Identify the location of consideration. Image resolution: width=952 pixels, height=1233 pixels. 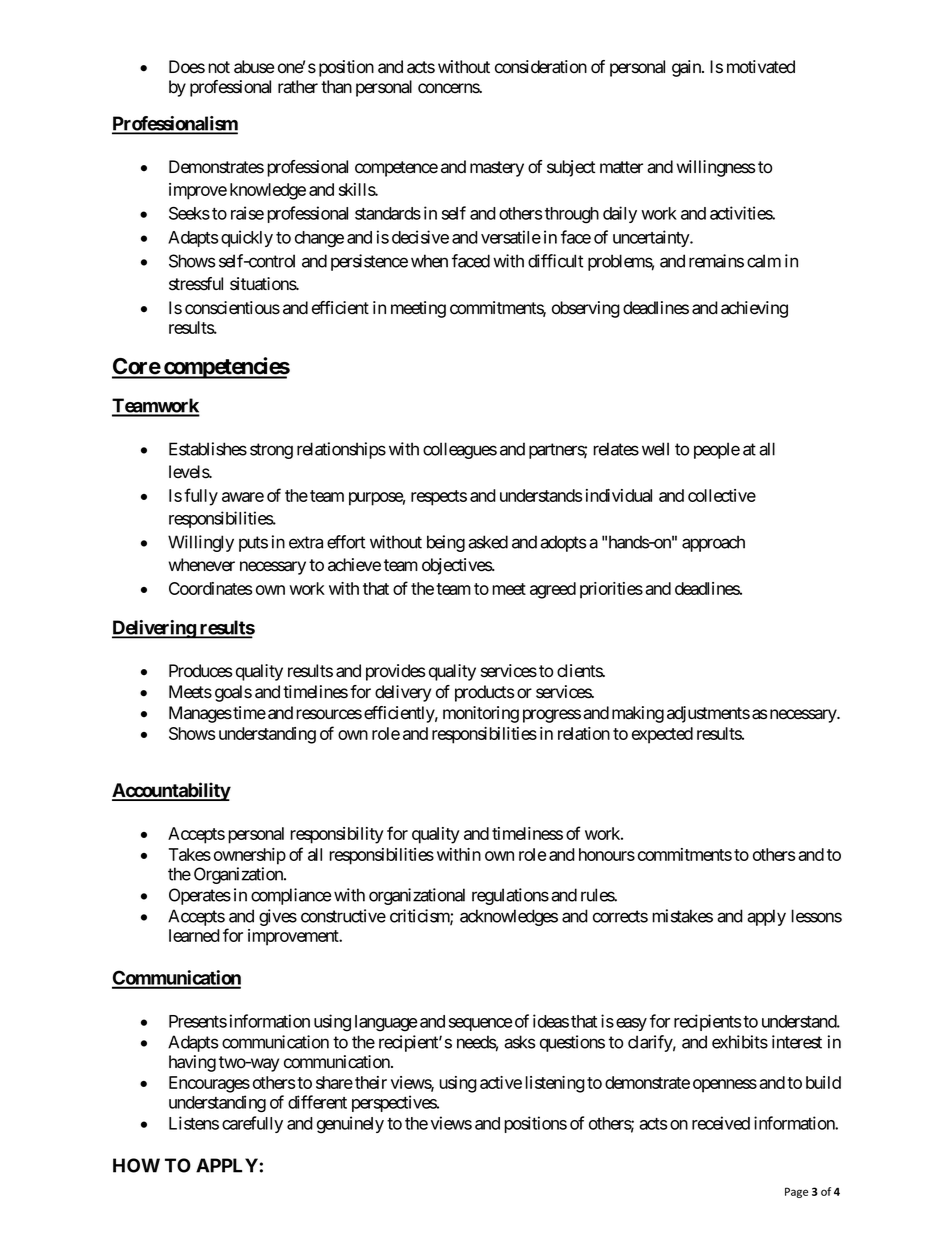
(541, 67).
